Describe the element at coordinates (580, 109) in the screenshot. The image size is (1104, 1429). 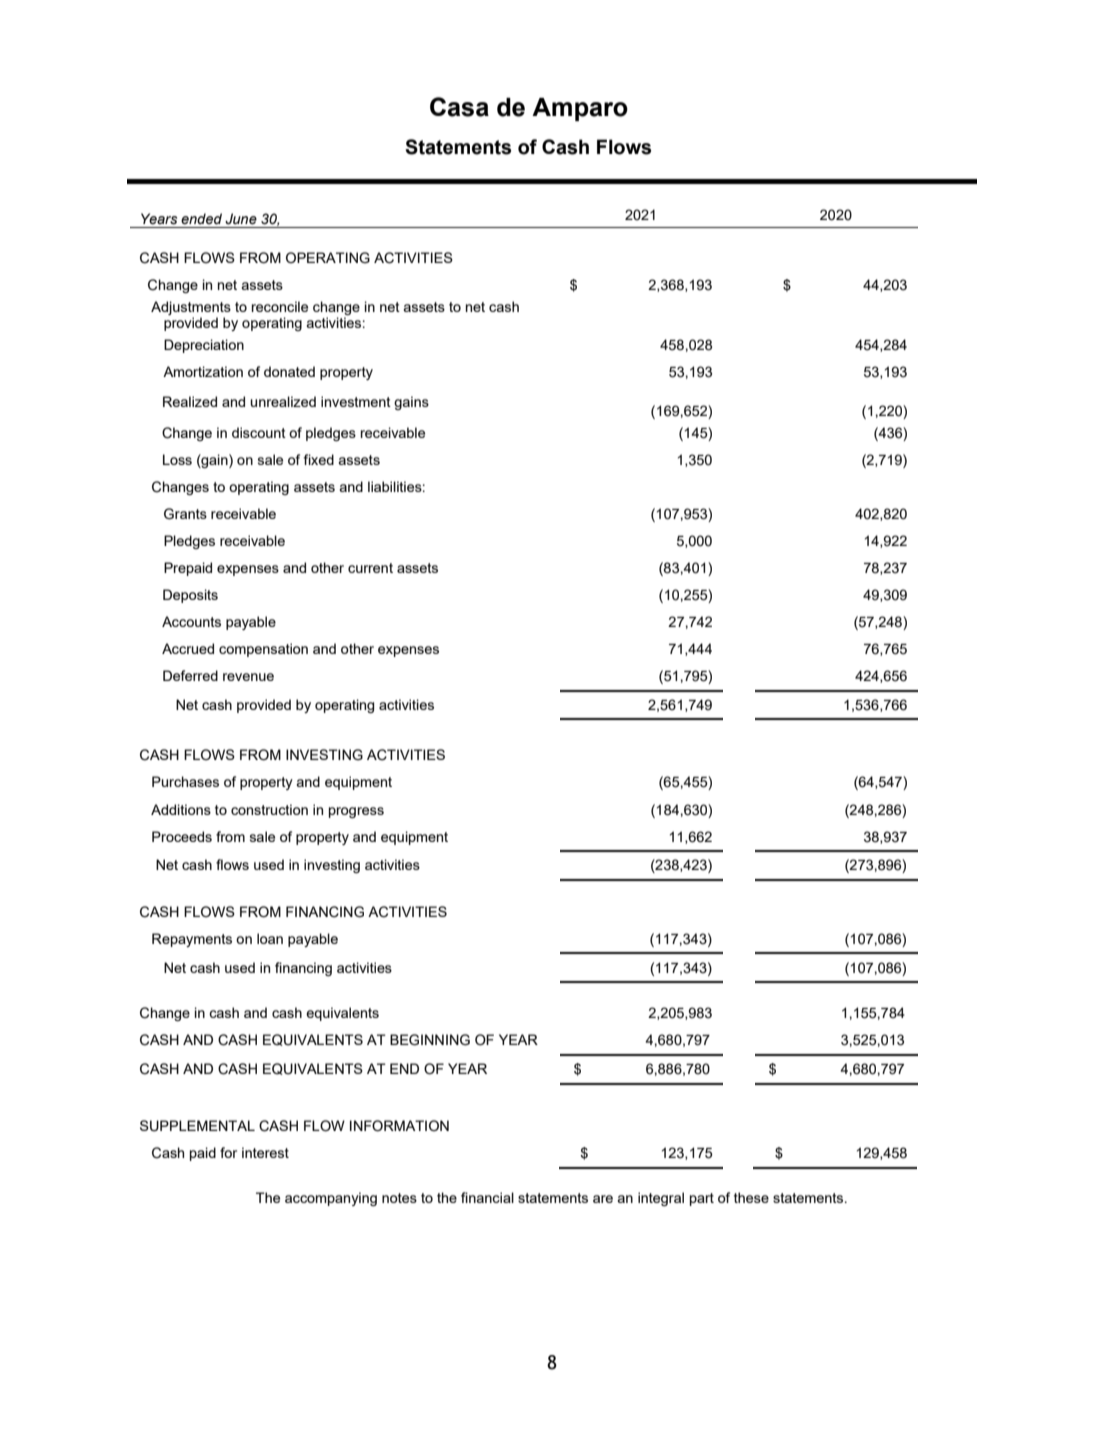
I see `Amparo` at that location.
